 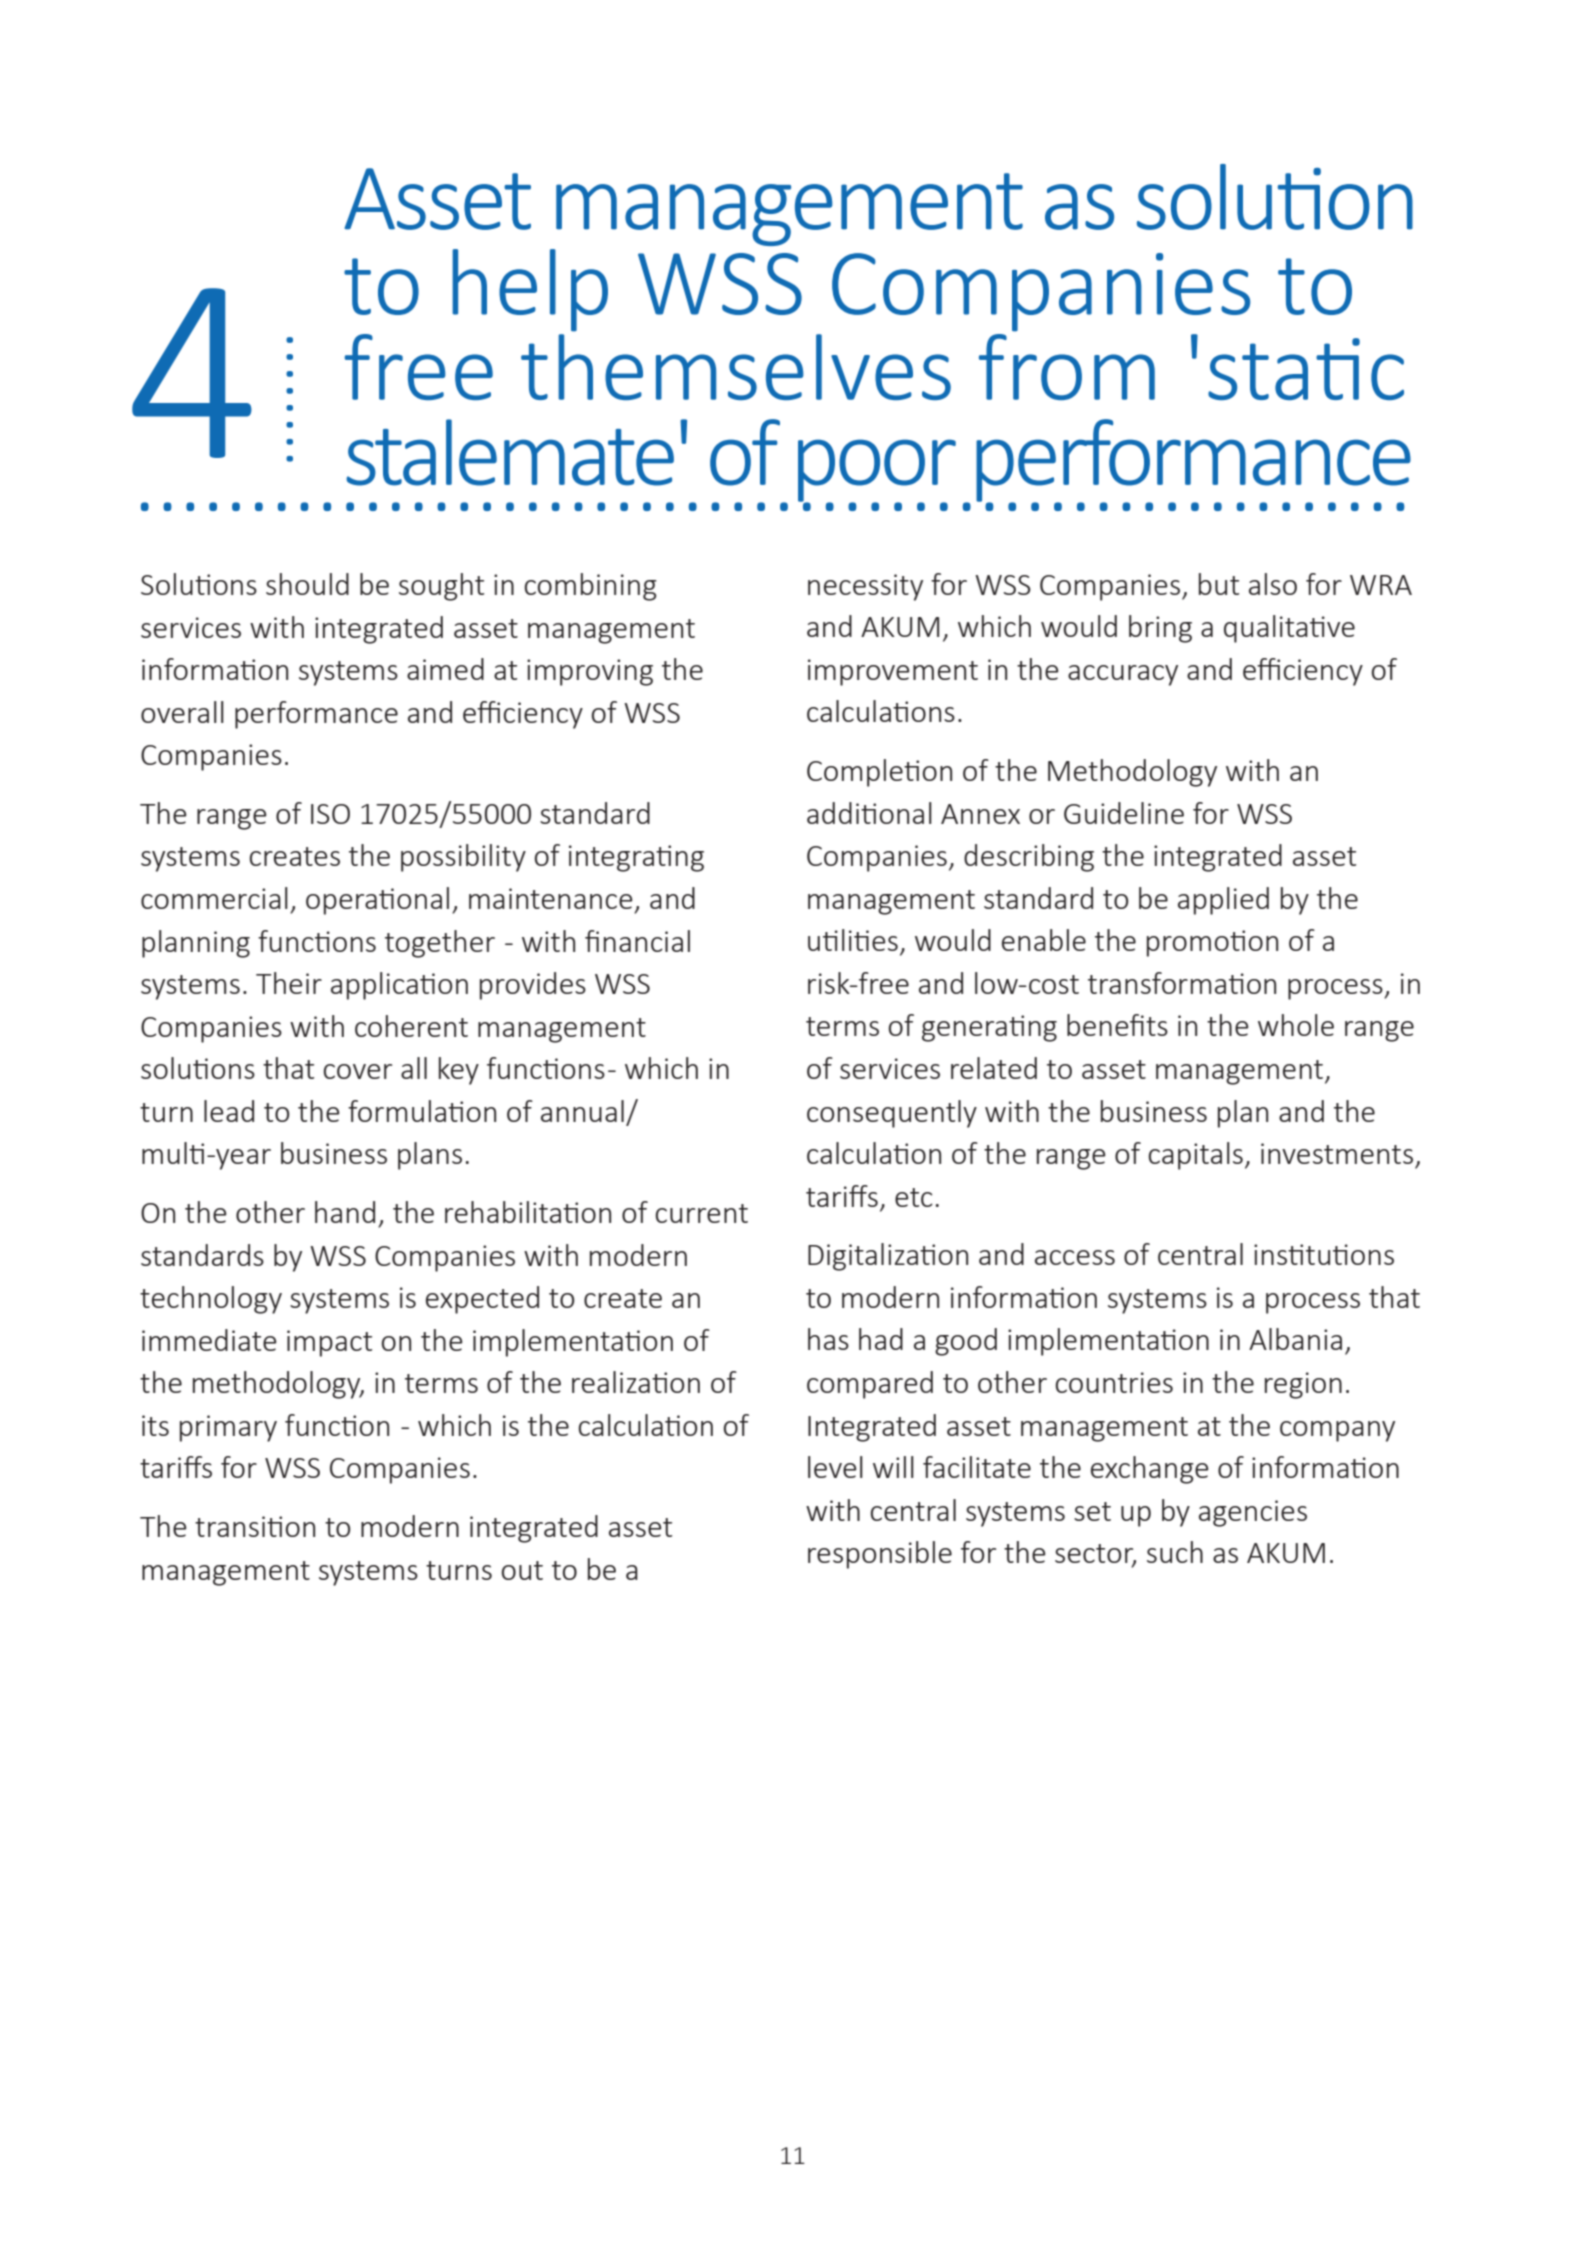 What do you see at coordinates (377, 901) in the image?
I see `operational` at bounding box center [377, 901].
